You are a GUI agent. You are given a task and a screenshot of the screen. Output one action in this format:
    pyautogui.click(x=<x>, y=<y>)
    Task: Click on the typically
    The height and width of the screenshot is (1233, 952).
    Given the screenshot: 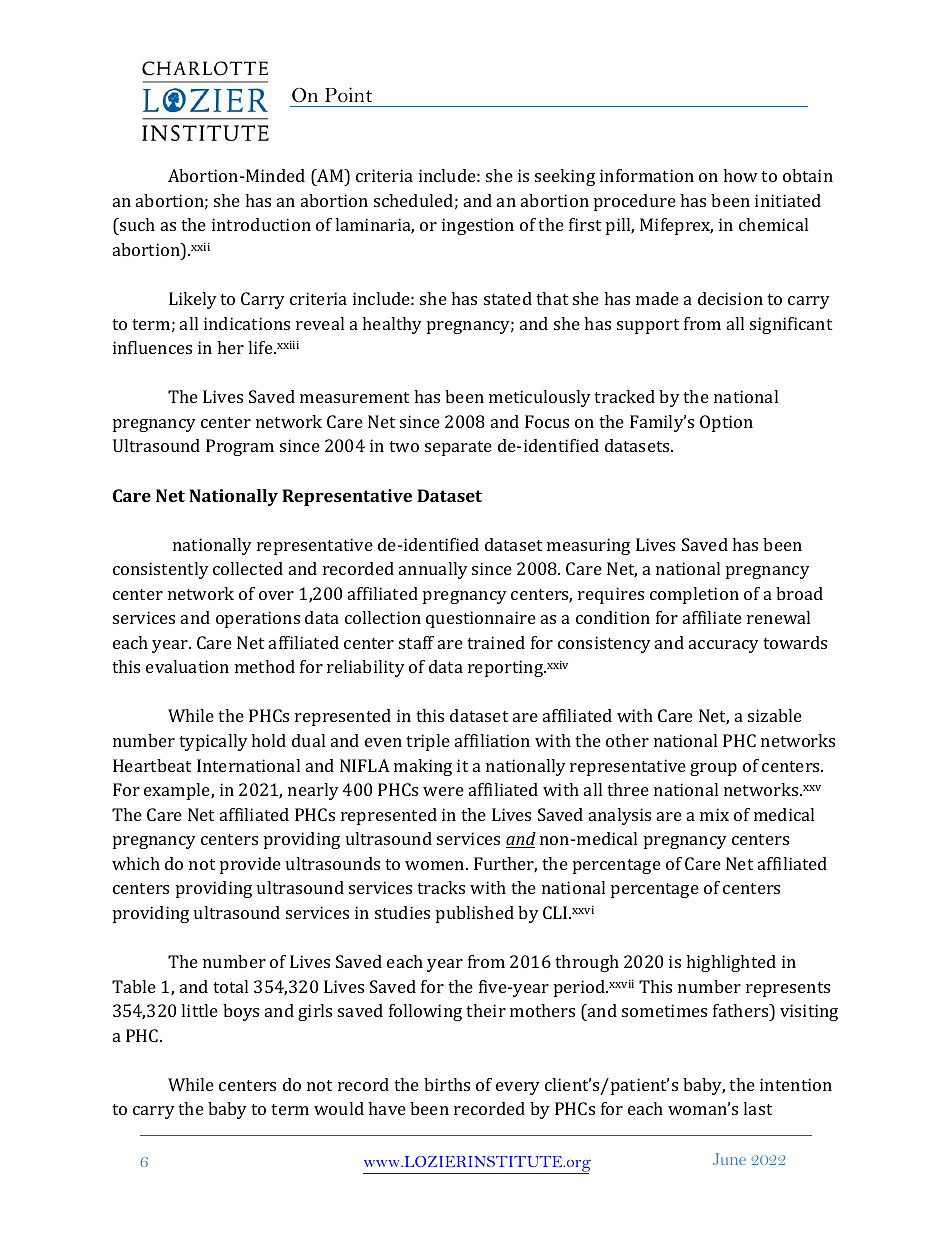 What is the action you would take?
    pyautogui.click(x=213, y=742)
